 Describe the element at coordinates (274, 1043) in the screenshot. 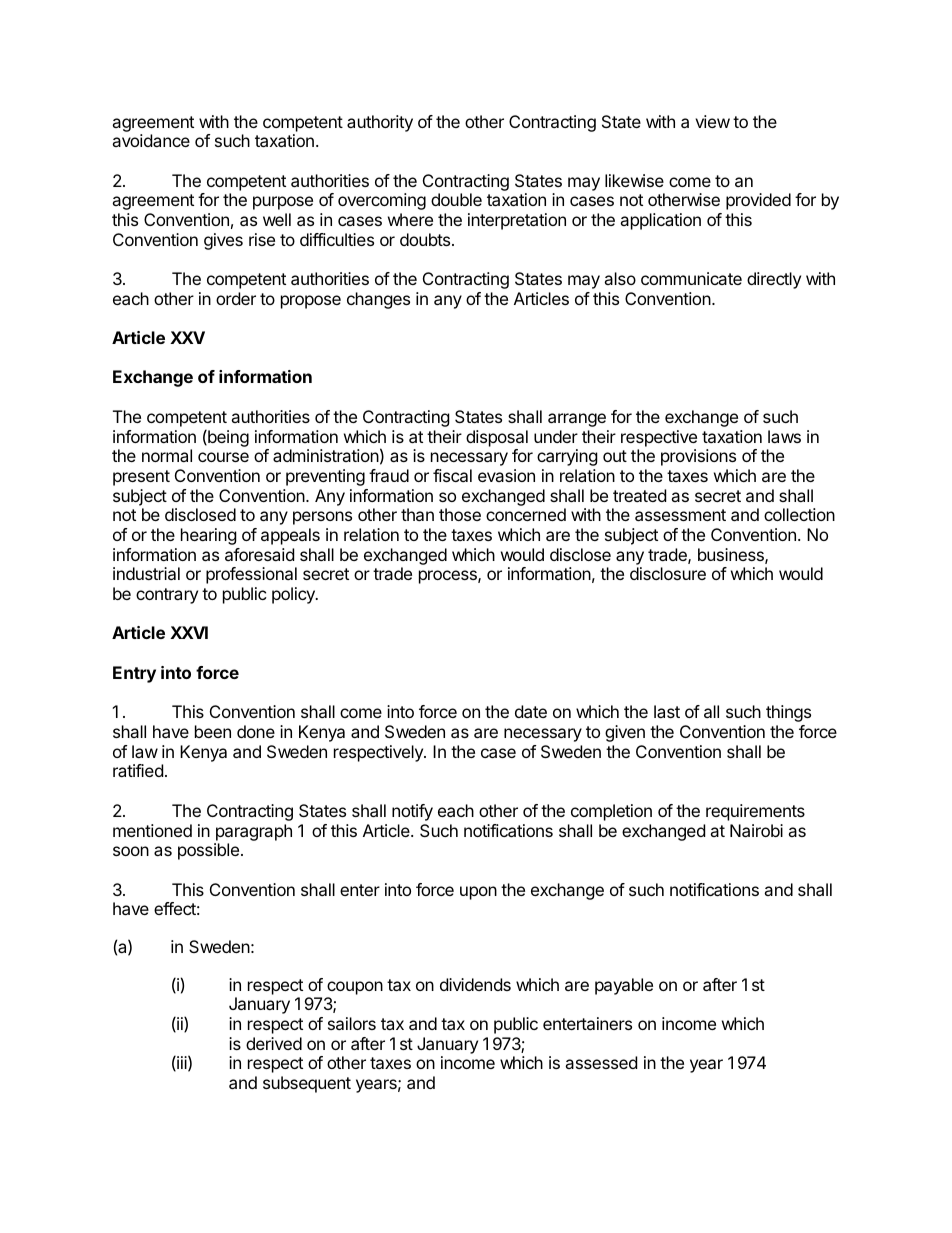

I see `derived` at that location.
